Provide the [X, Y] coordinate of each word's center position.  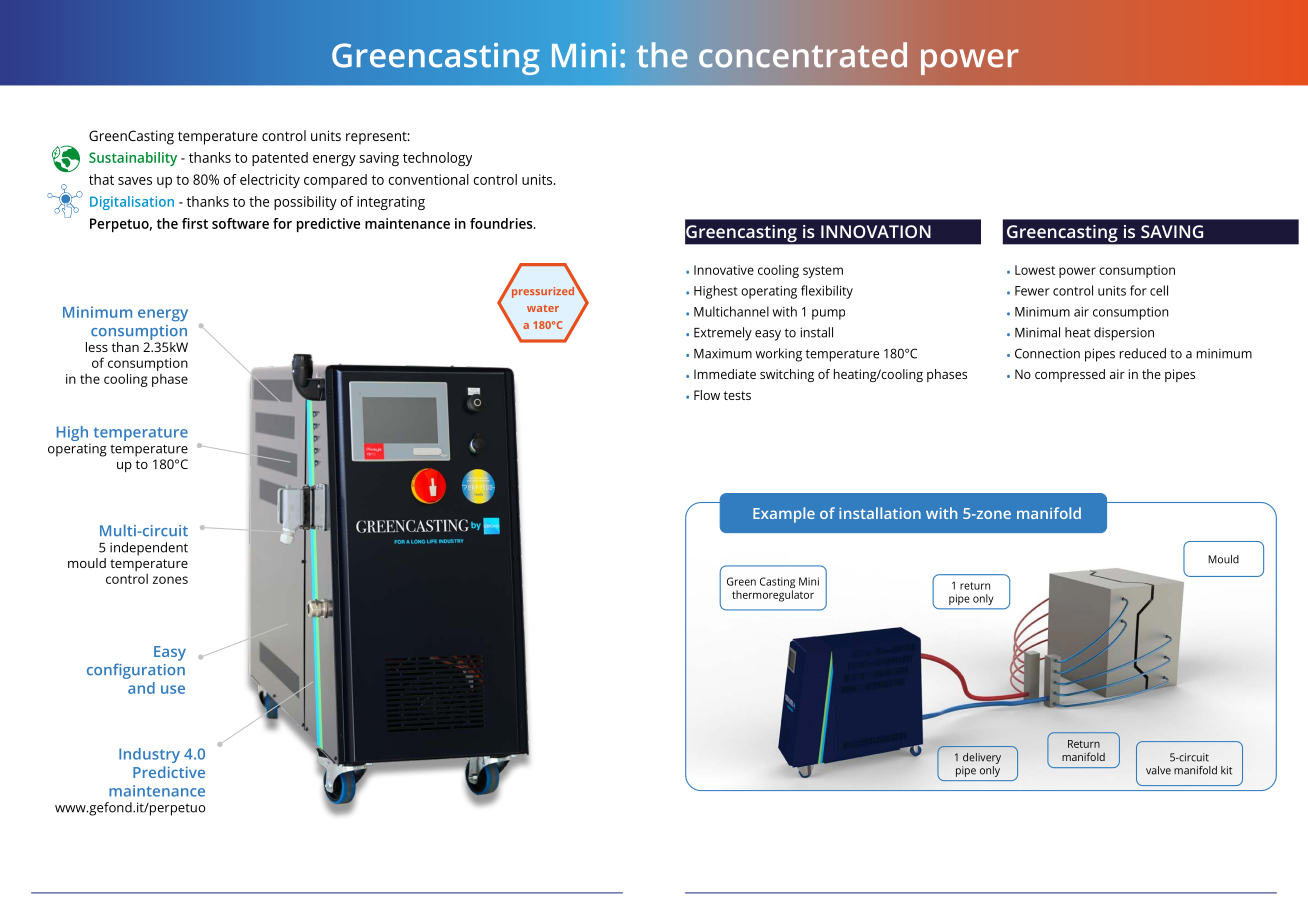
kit [1226, 770]
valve [1158, 770]
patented [280, 159]
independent [149, 549]
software [240, 223]
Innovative [724, 270]
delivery [982, 758]
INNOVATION [876, 231]
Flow [707, 395]
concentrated [803, 55]
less [97, 347]
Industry [149, 755]
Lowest [1035, 270]
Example [784, 515]
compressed [1070, 375]
